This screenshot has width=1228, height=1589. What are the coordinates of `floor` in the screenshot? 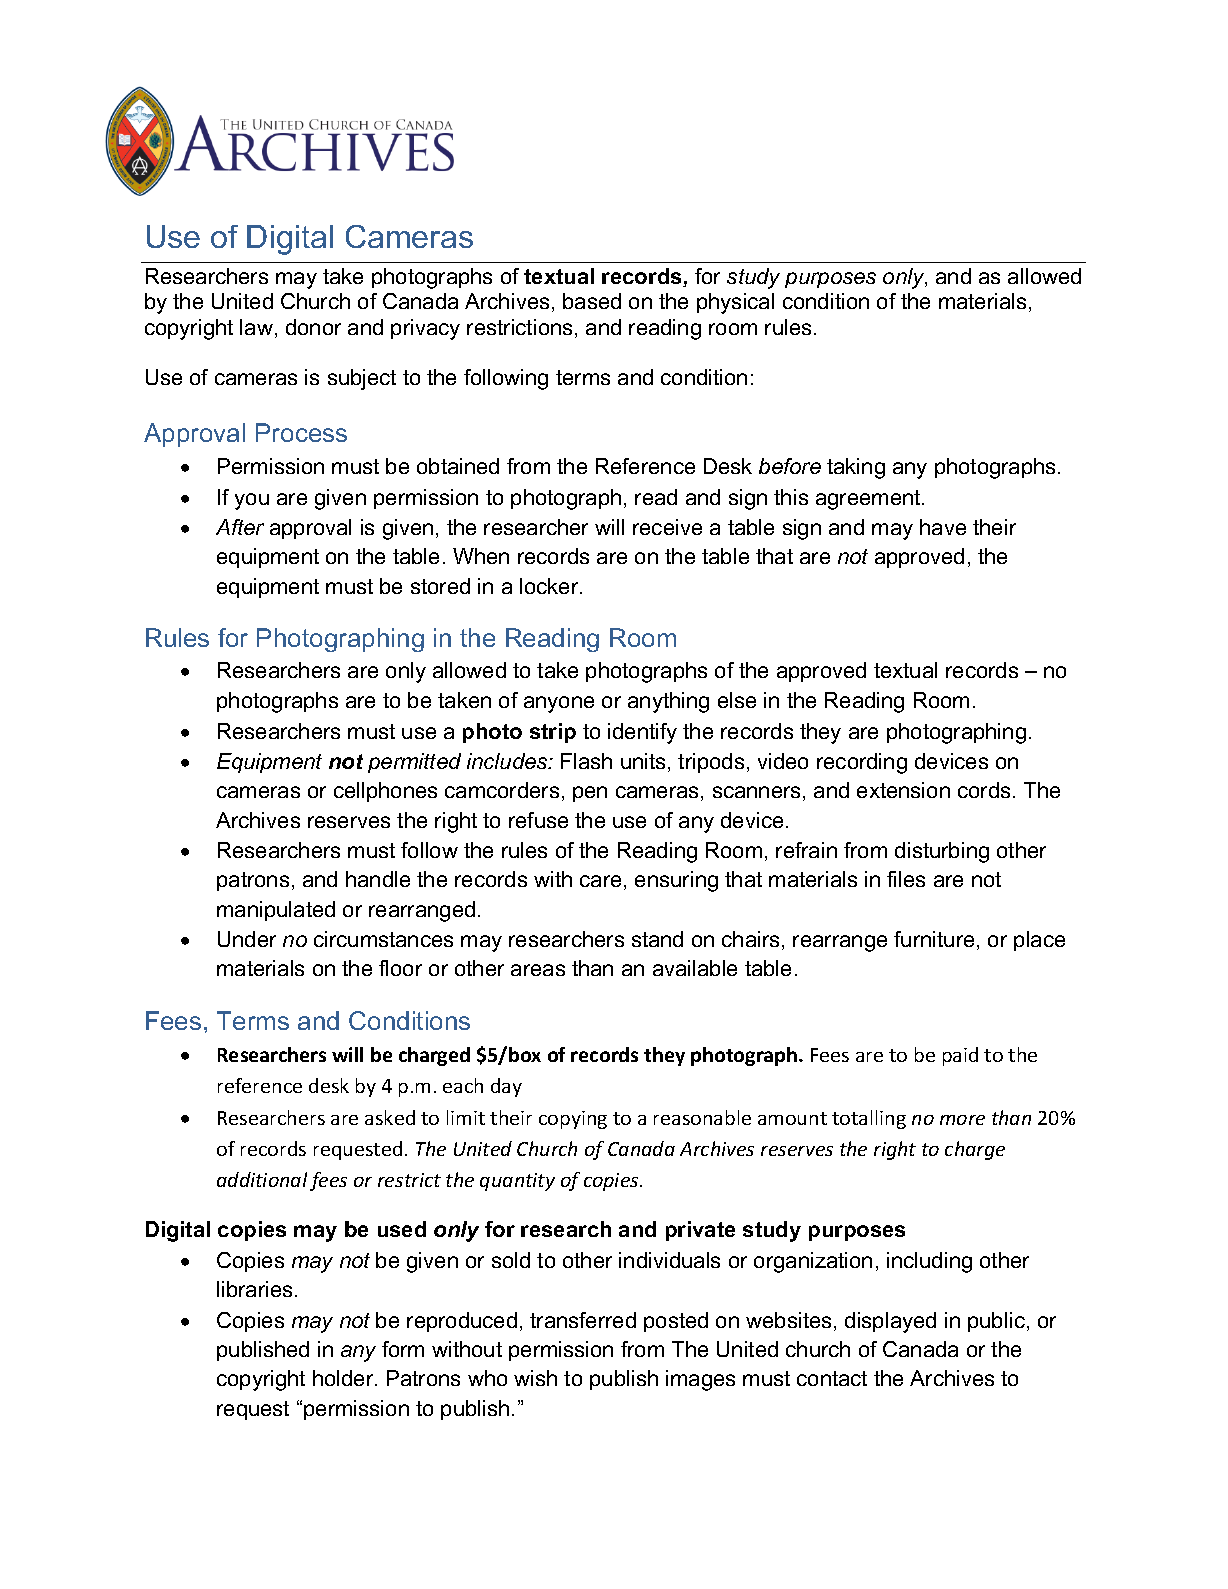 It's located at (400, 968).
